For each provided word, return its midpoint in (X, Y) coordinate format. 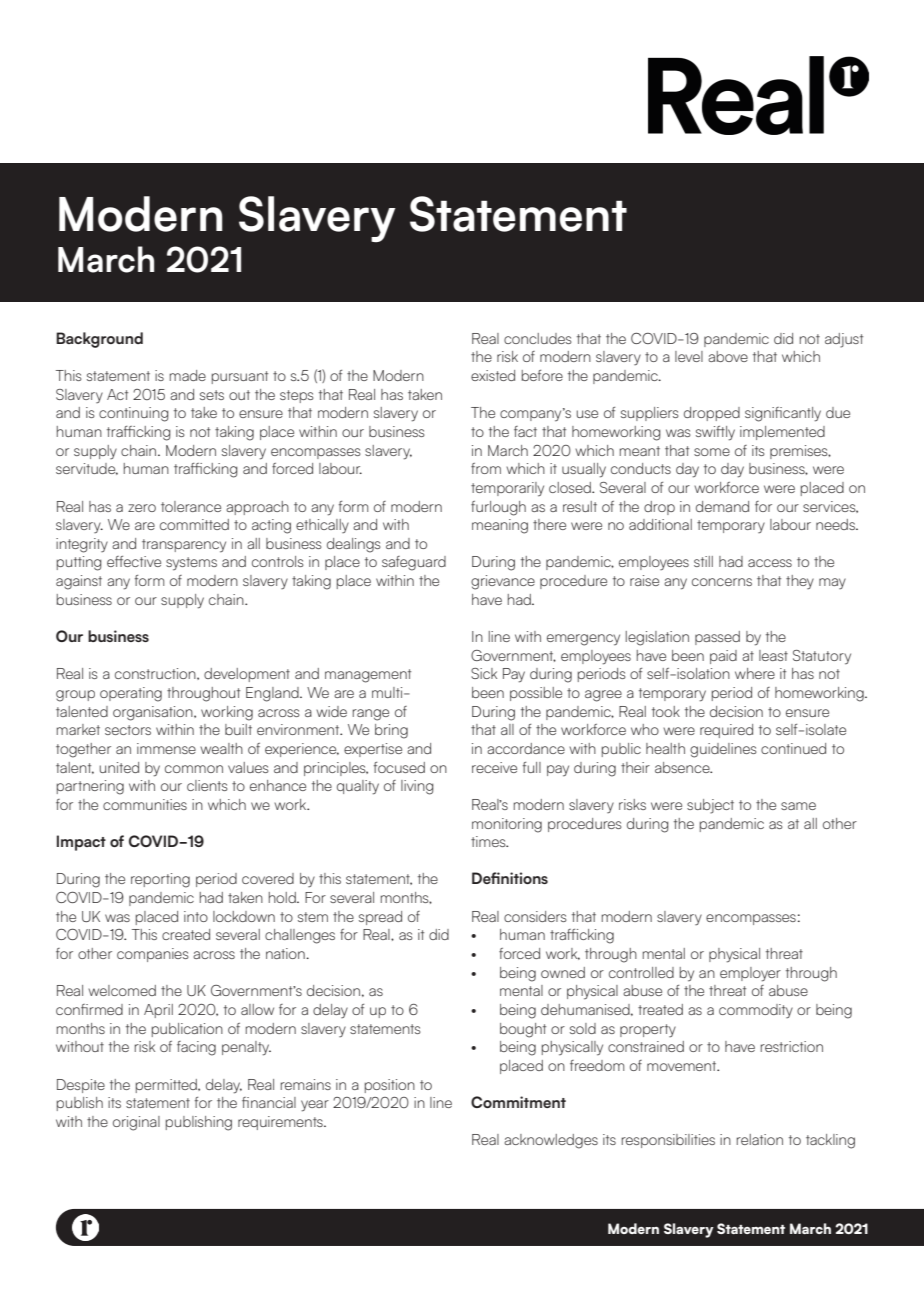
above (728, 356)
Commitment (518, 1102)
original (136, 1123)
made (188, 375)
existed (493, 375)
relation (760, 1139)
